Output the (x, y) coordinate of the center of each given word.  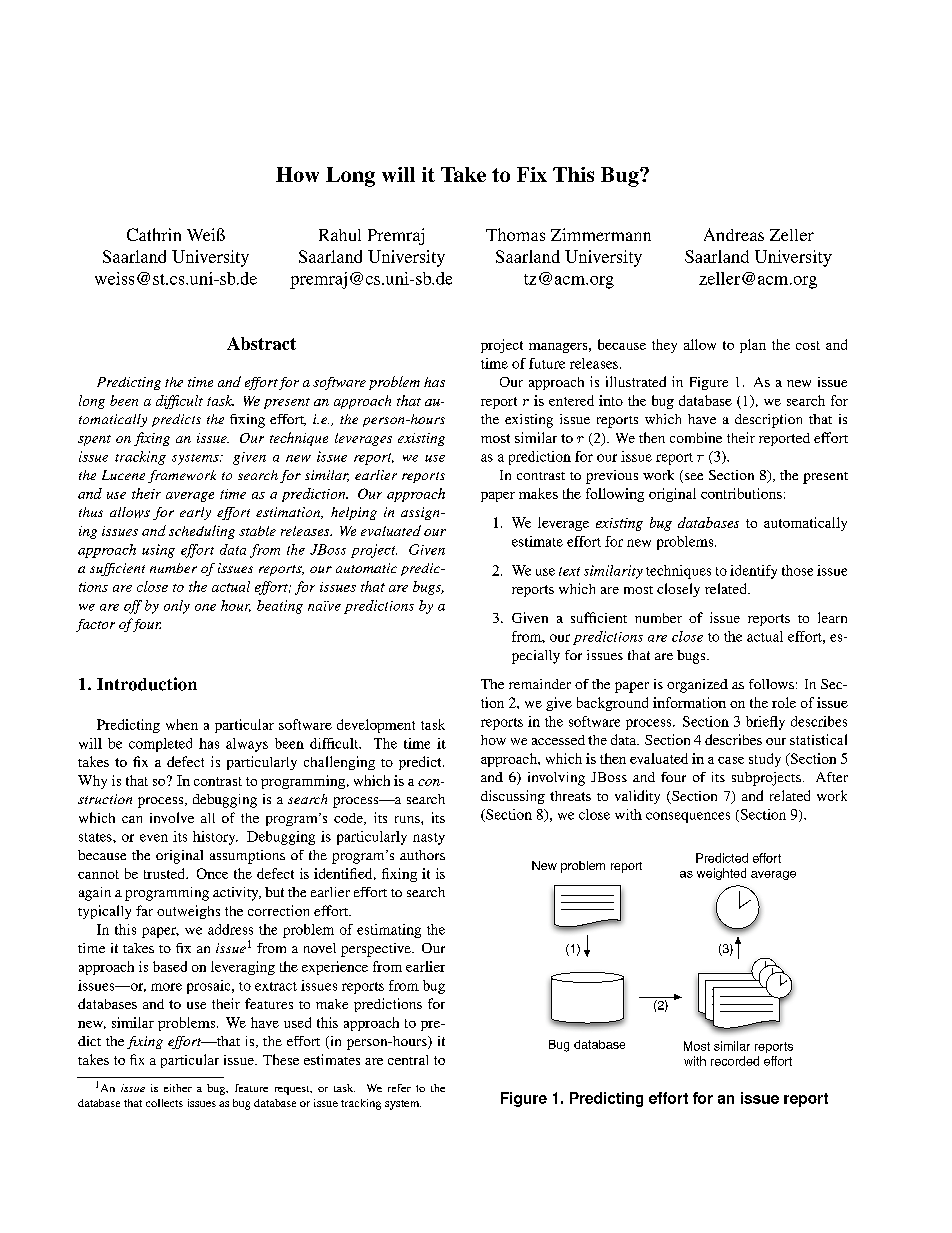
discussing (513, 797)
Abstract (261, 343)
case (731, 760)
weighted (721, 874)
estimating (389, 931)
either (178, 1088)
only (177, 607)
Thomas (515, 234)
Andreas (734, 234)
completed (160, 745)
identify (753, 572)
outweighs (188, 912)
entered (571, 400)
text (569, 571)
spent (94, 440)
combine (696, 437)
